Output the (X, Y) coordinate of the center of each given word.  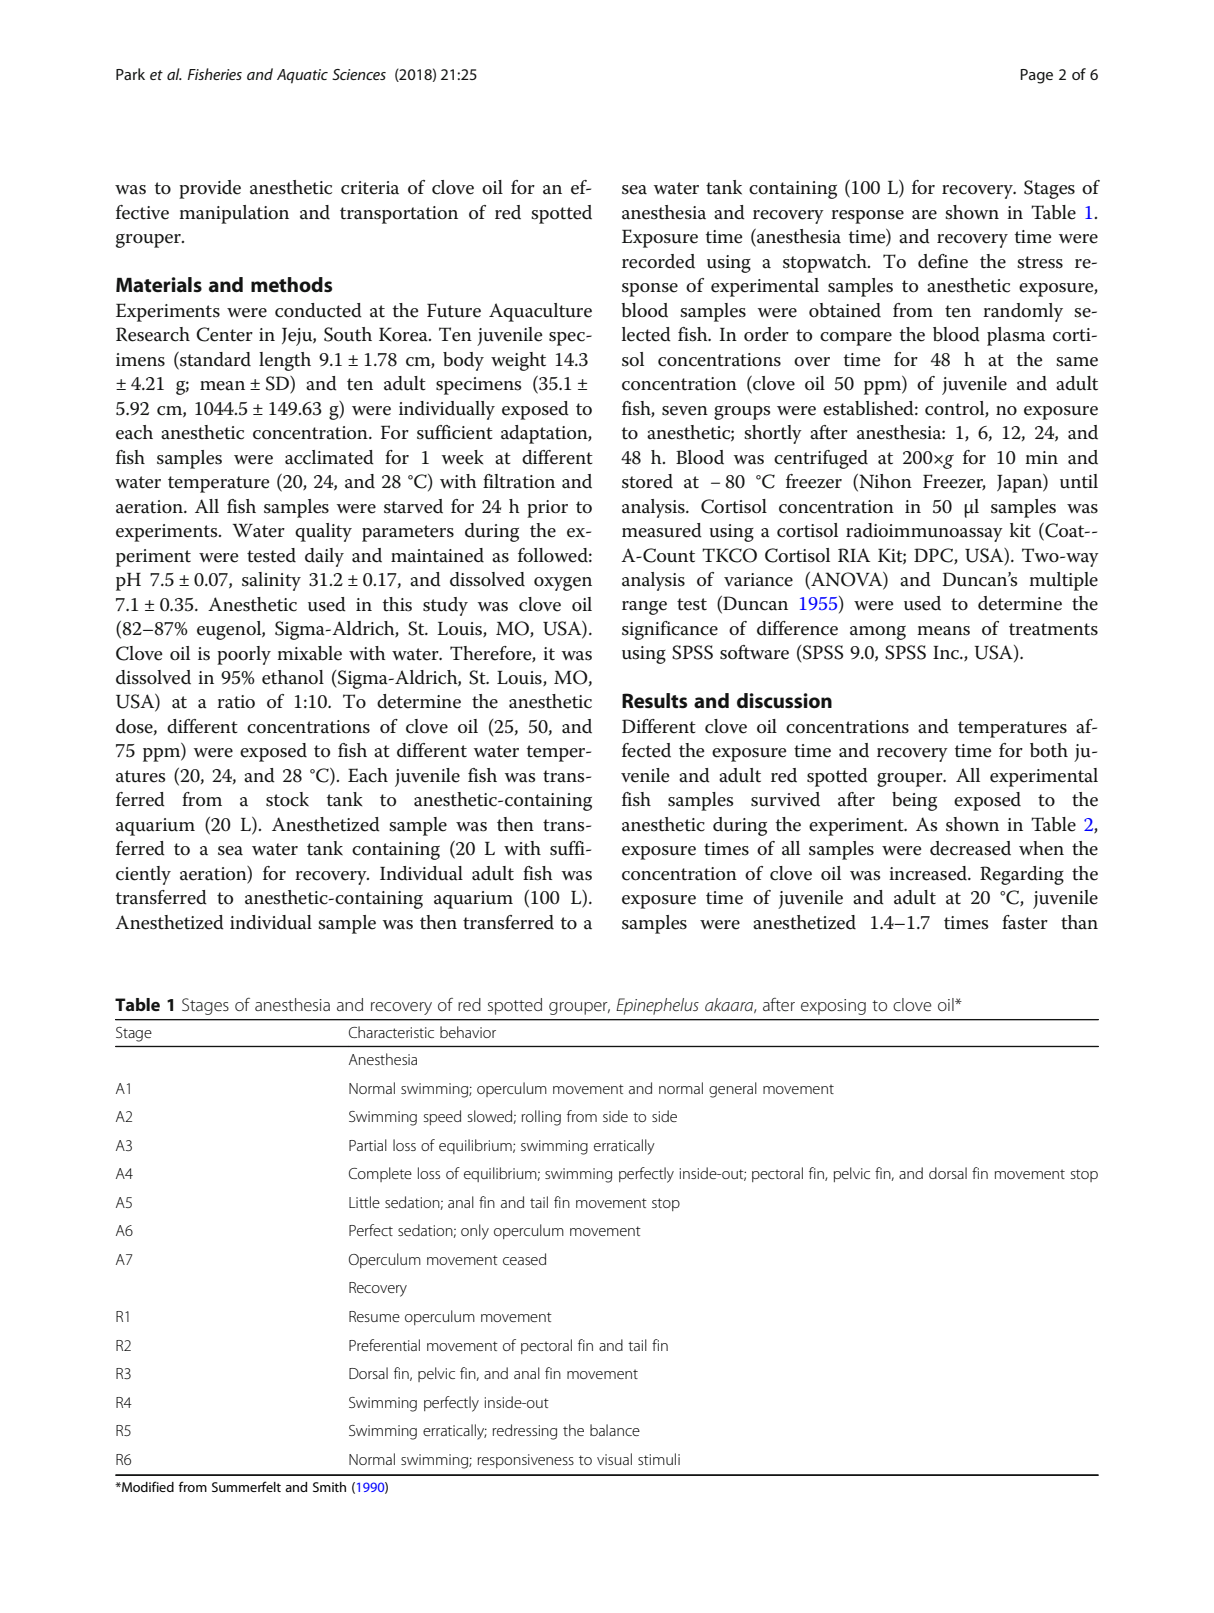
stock (287, 799)
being (914, 801)
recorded (658, 261)
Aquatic (302, 76)
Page (1036, 76)
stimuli (659, 1459)
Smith (329, 1487)
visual (614, 1459)
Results (654, 701)
